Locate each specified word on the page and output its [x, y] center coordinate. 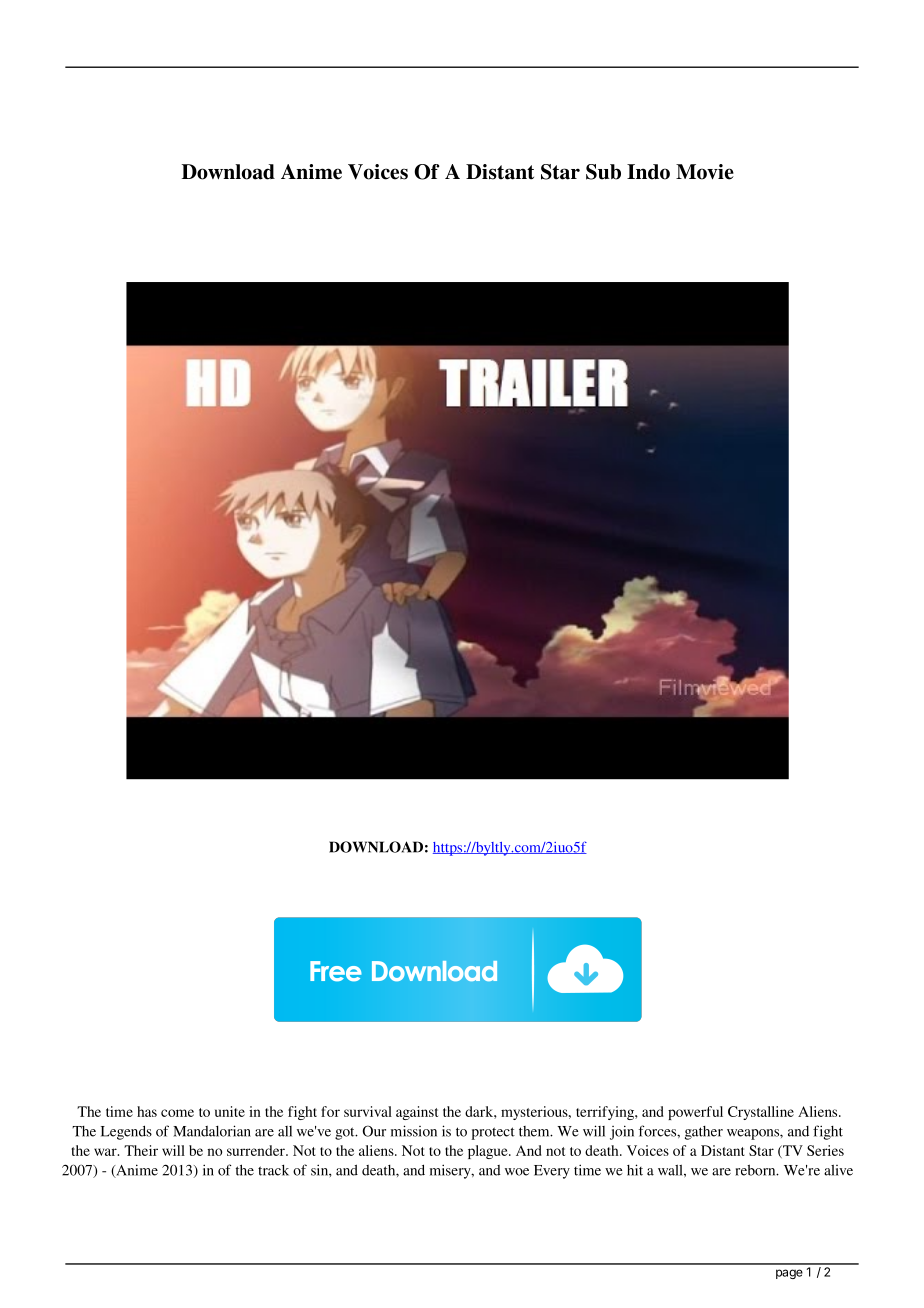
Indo [648, 172]
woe [517, 1172]
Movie [705, 172]
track [273, 1170]
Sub [603, 172]
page [789, 1274]
